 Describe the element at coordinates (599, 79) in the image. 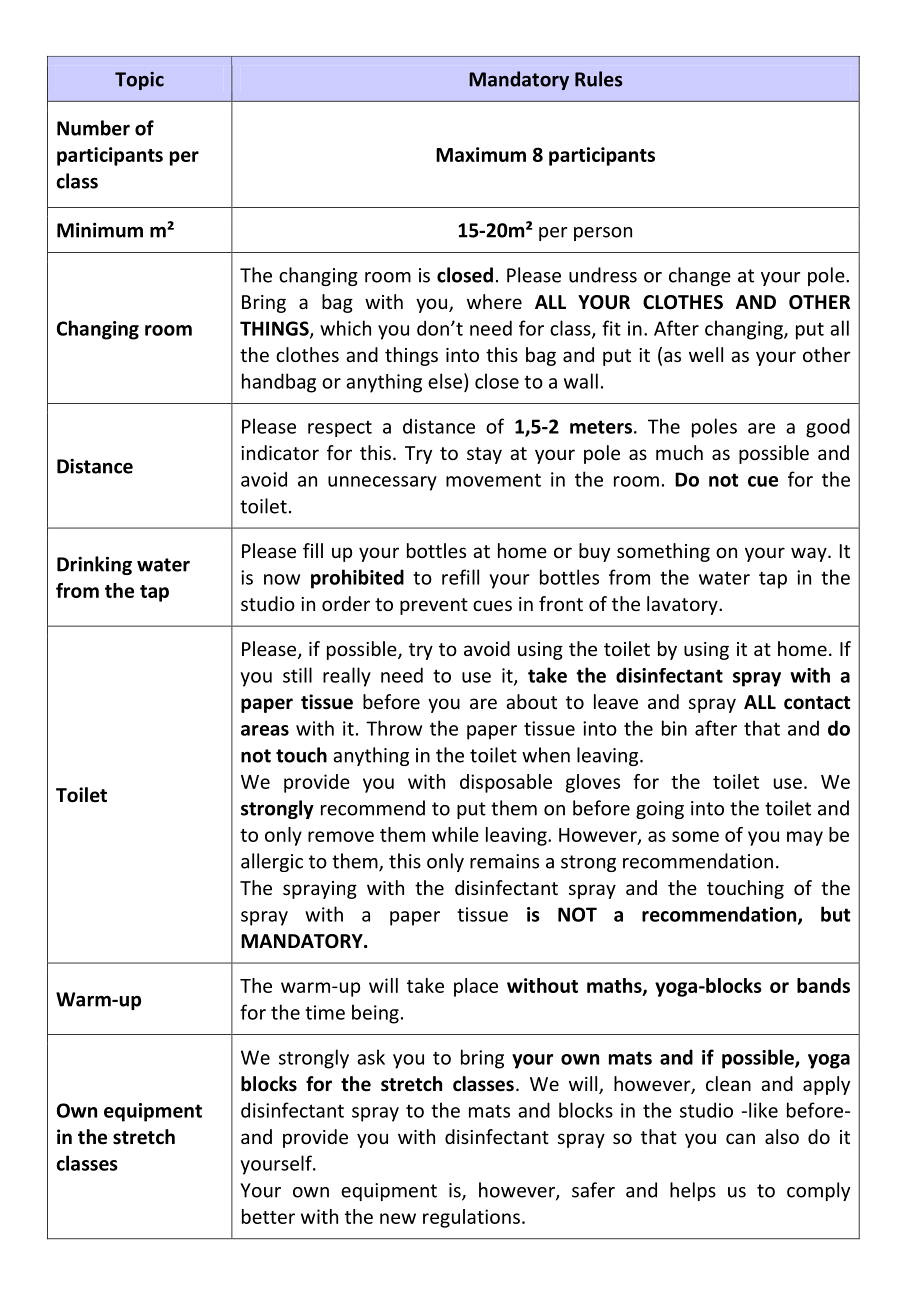

I see `Rules` at that location.
